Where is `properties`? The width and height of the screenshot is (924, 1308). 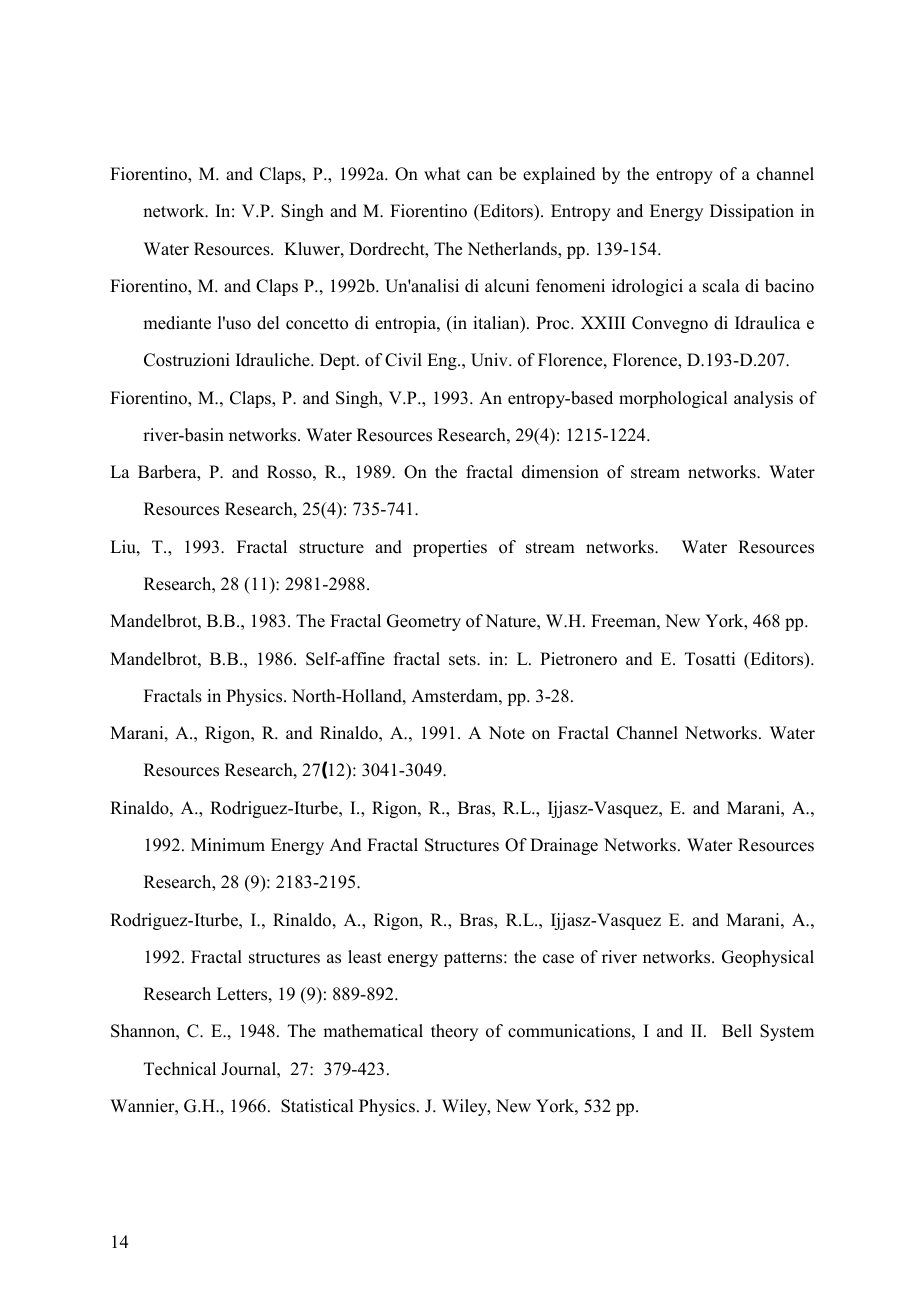 properties is located at coordinates (450, 548).
